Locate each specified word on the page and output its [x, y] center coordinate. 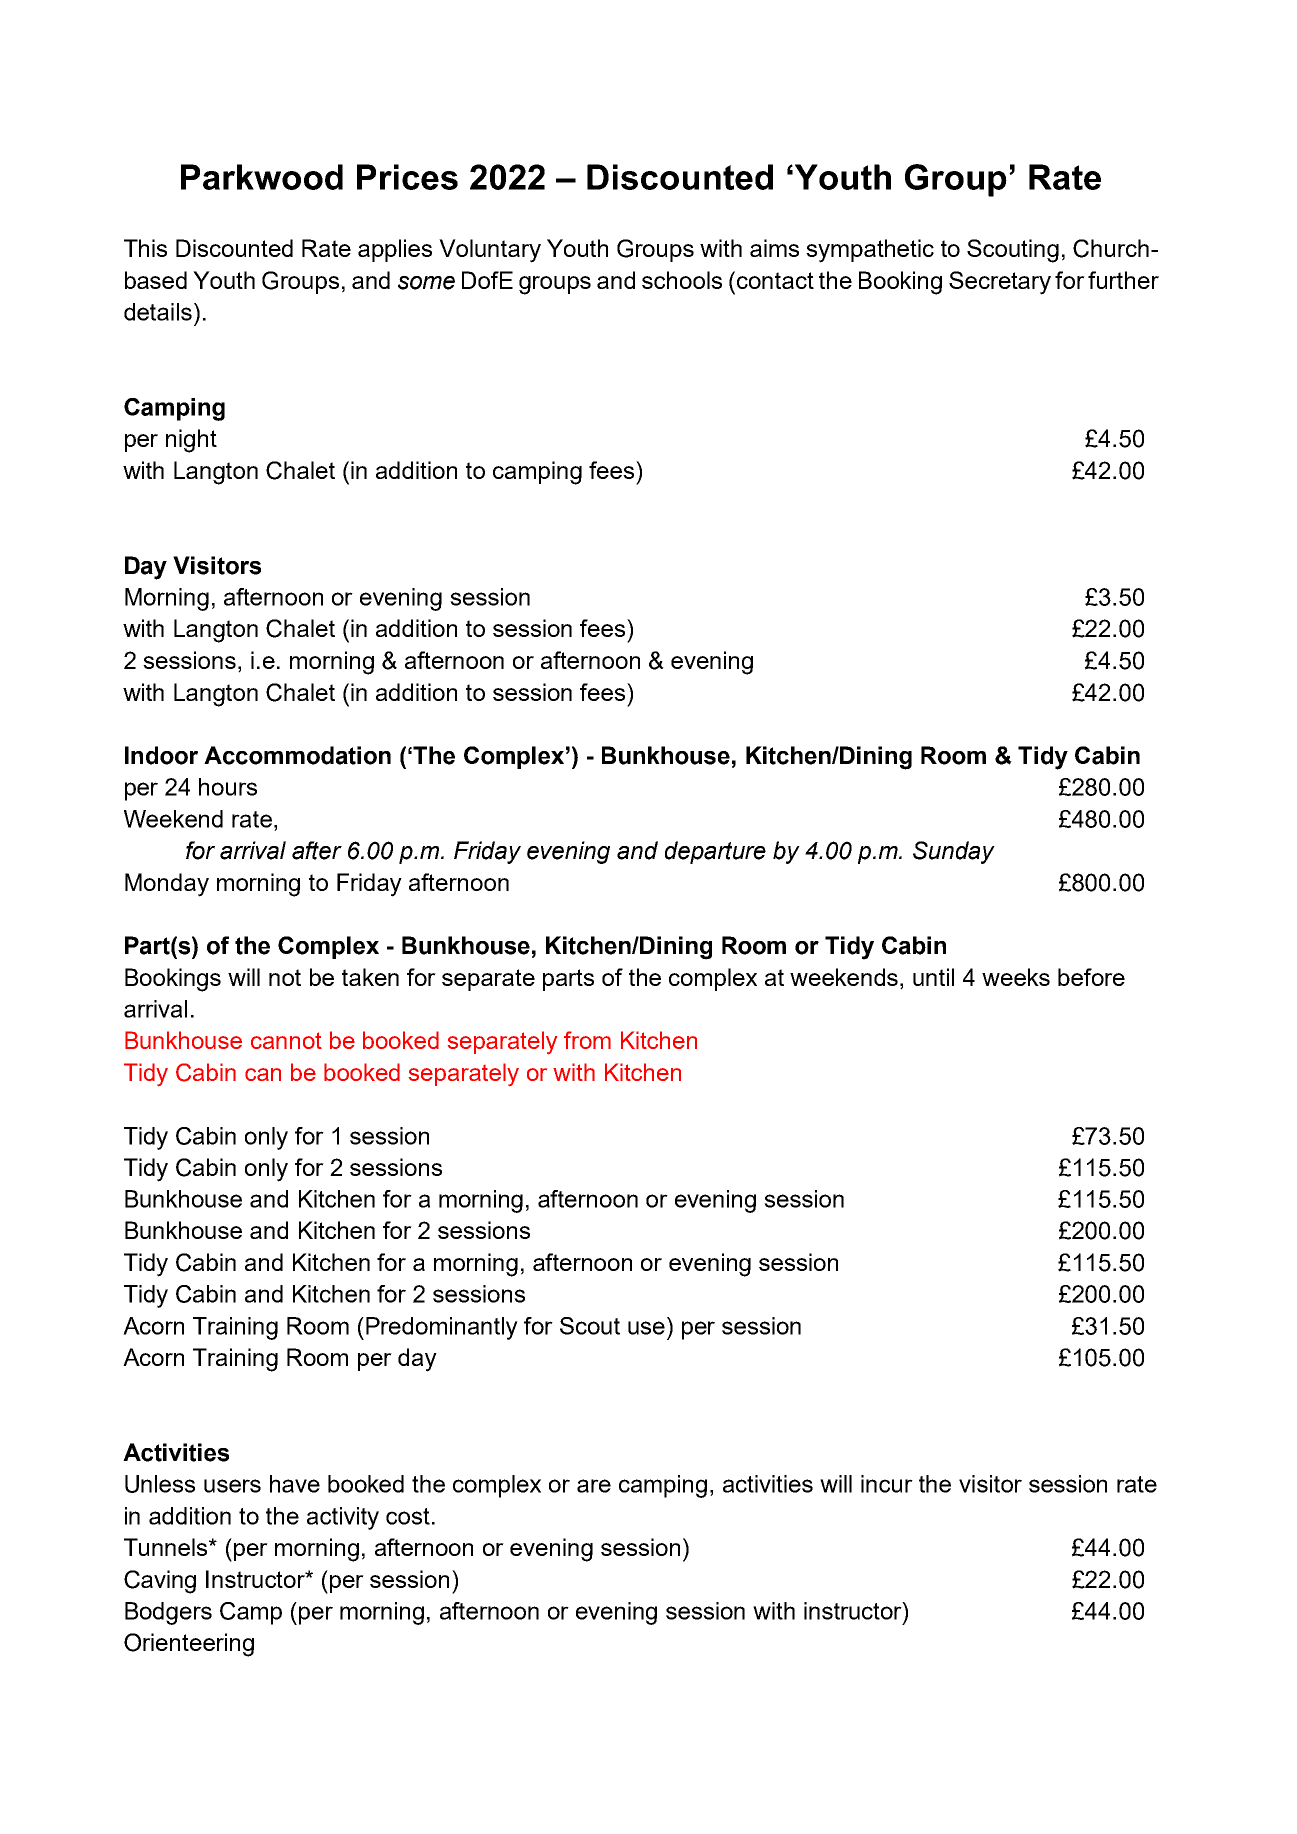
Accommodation [297, 755]
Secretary [1000, 283]
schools [682, 280]
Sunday [954, 852]
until [933, 977]
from [587, 1040]
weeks [1016, 977]
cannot [286, 1040]
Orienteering [189, 1645]
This [145, 248]
